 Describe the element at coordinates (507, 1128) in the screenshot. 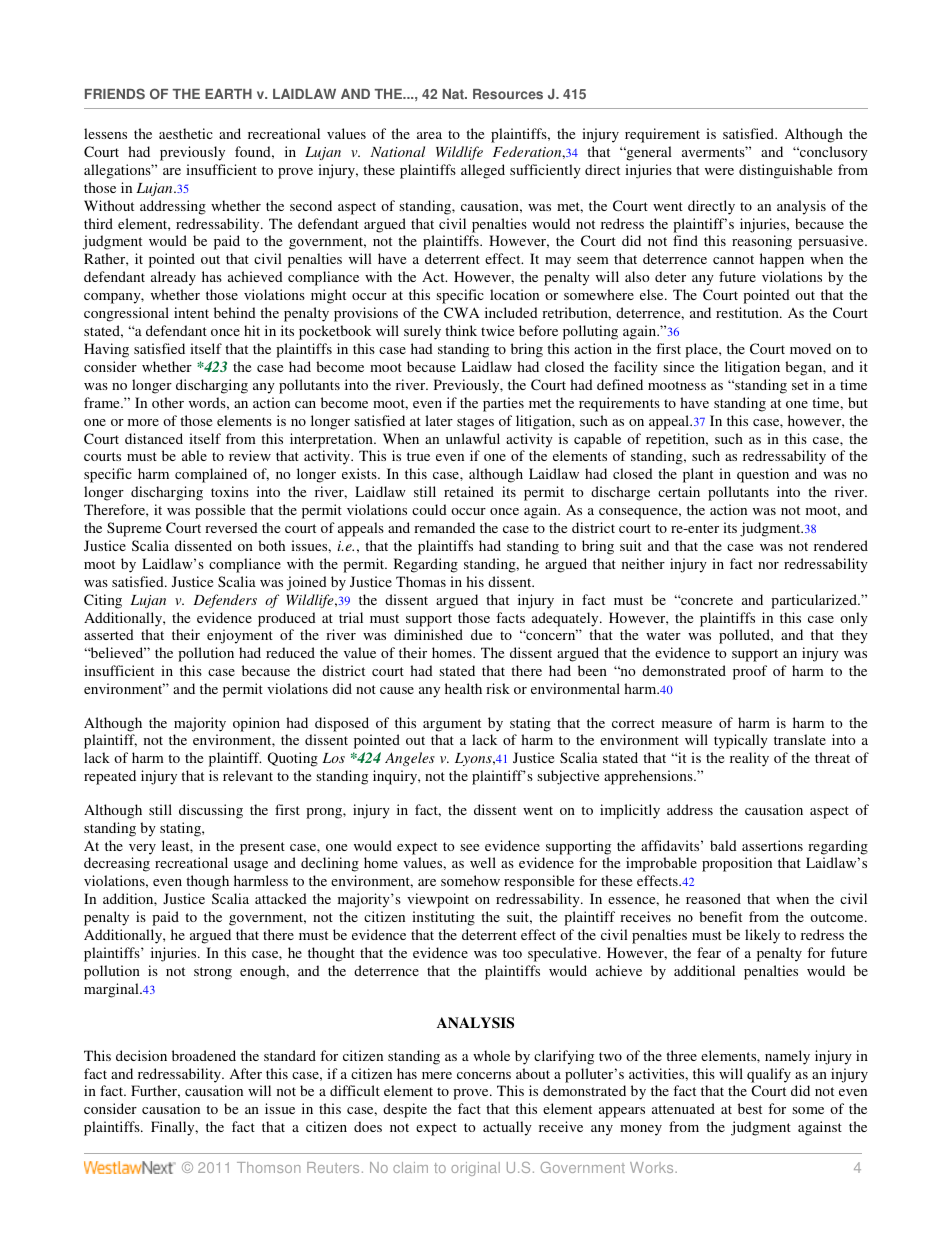

I see `actually` at that location.
